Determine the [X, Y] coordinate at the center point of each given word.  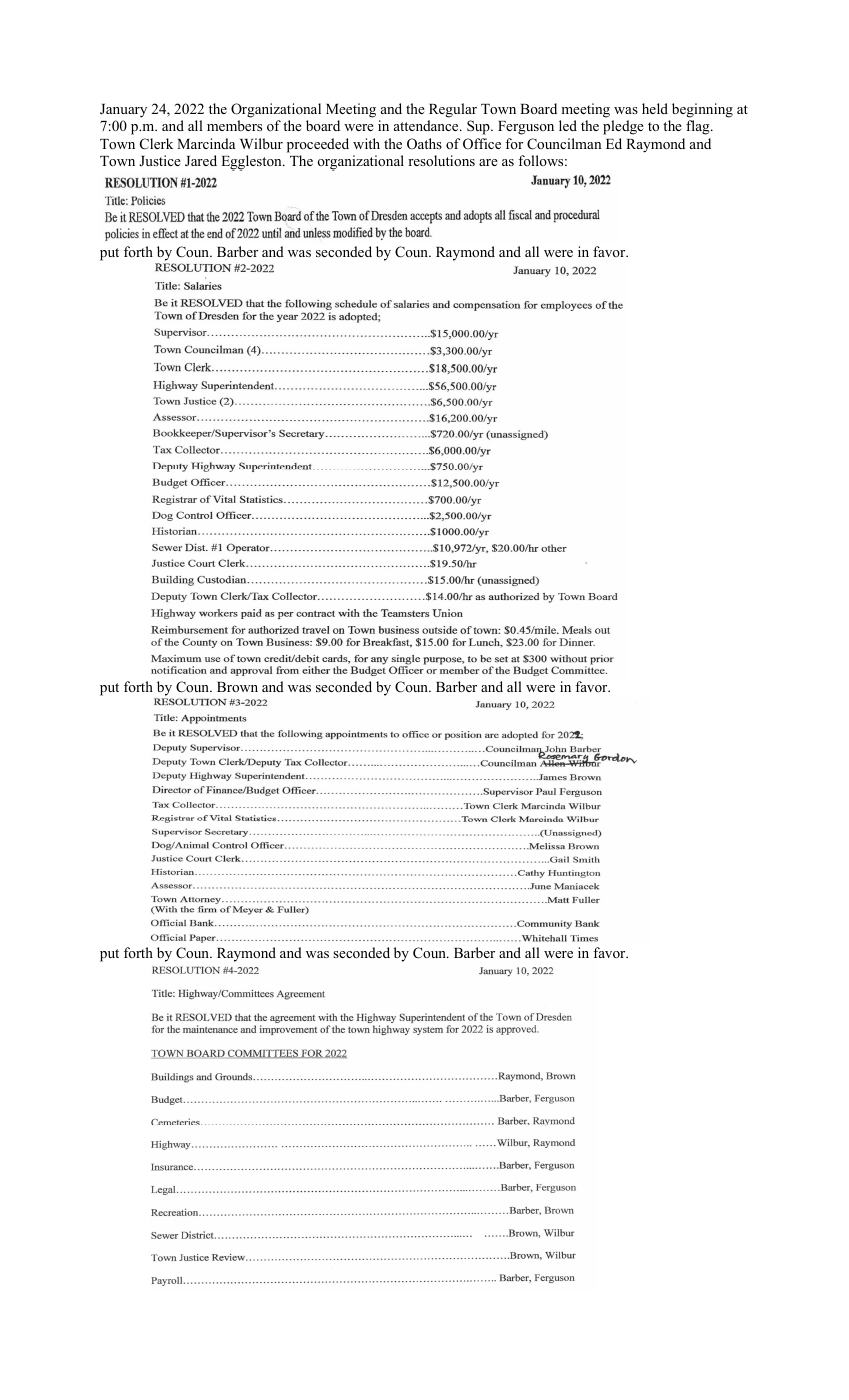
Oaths [424, 144]
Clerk [156, 144]
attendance [427, 125]
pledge [623, 127]
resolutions [441, 160]
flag [699, 127]
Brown [237, 687]
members [234, 125]
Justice [160, 160]
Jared [201, 161]
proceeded [318, 145]
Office [482, 144]
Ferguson [526, 128]
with [366, 143]
